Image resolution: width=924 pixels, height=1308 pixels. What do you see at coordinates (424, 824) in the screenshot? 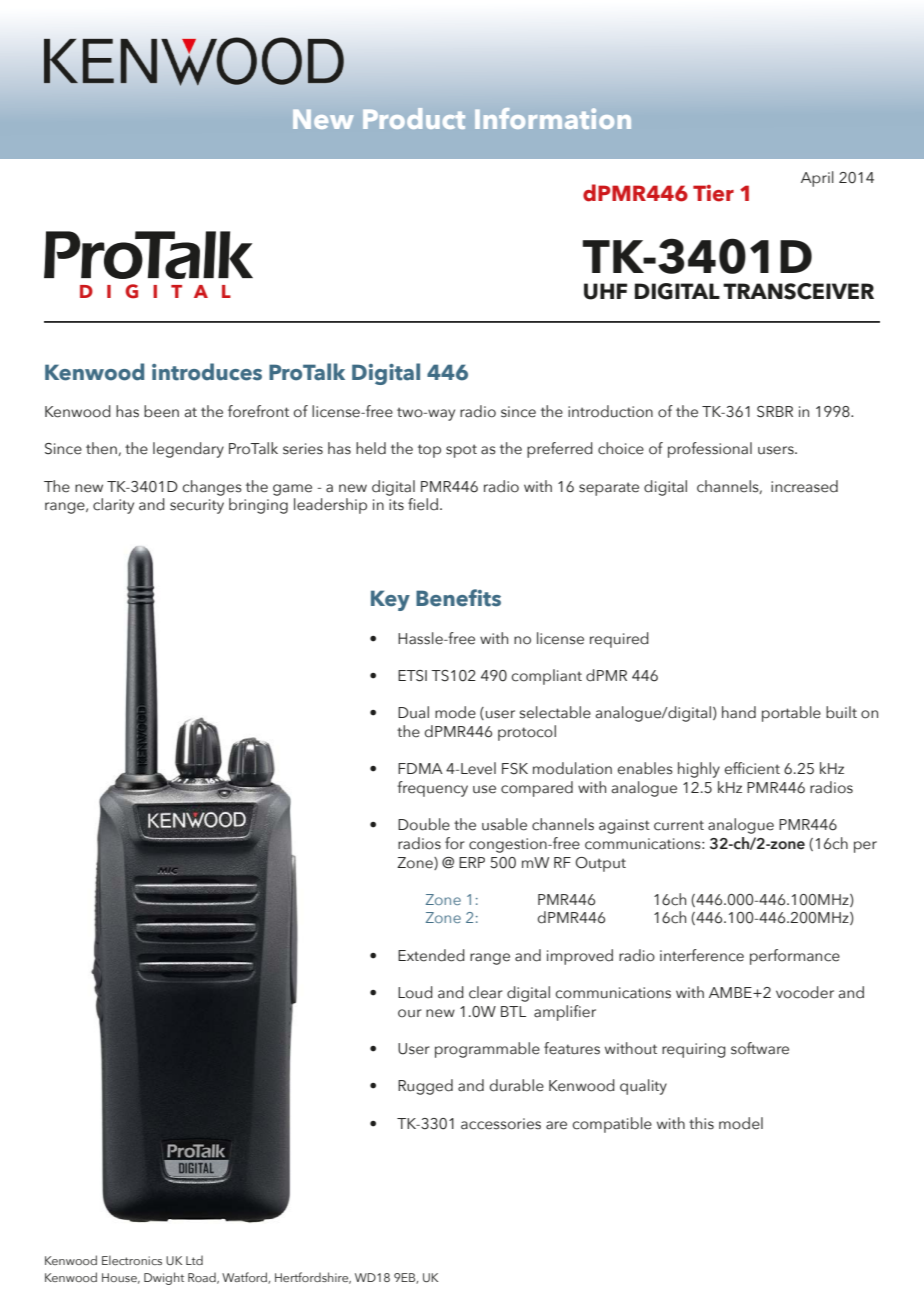
I see `Double` at bounding box center [424, 824].
